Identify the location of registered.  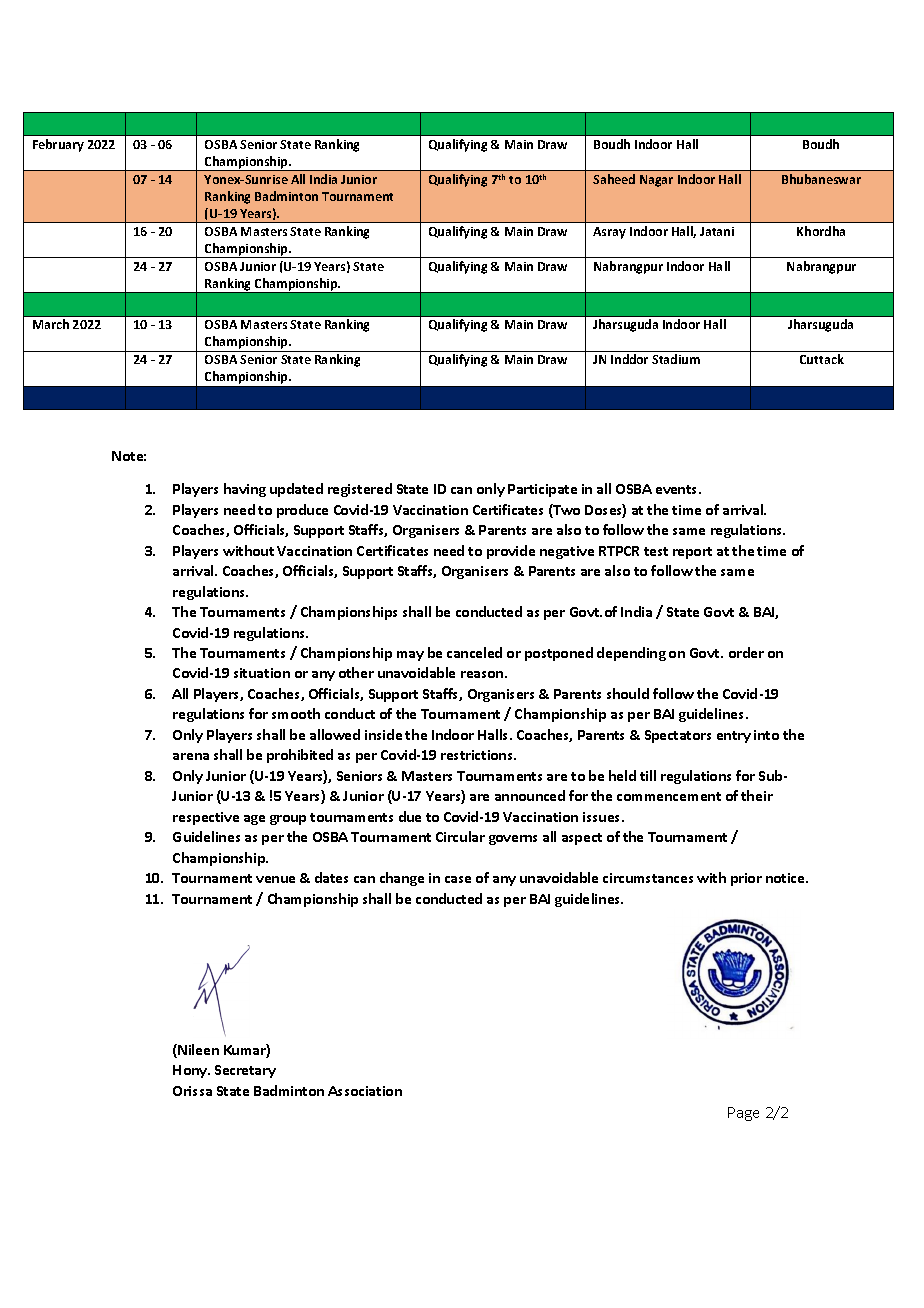
(360, 490).
